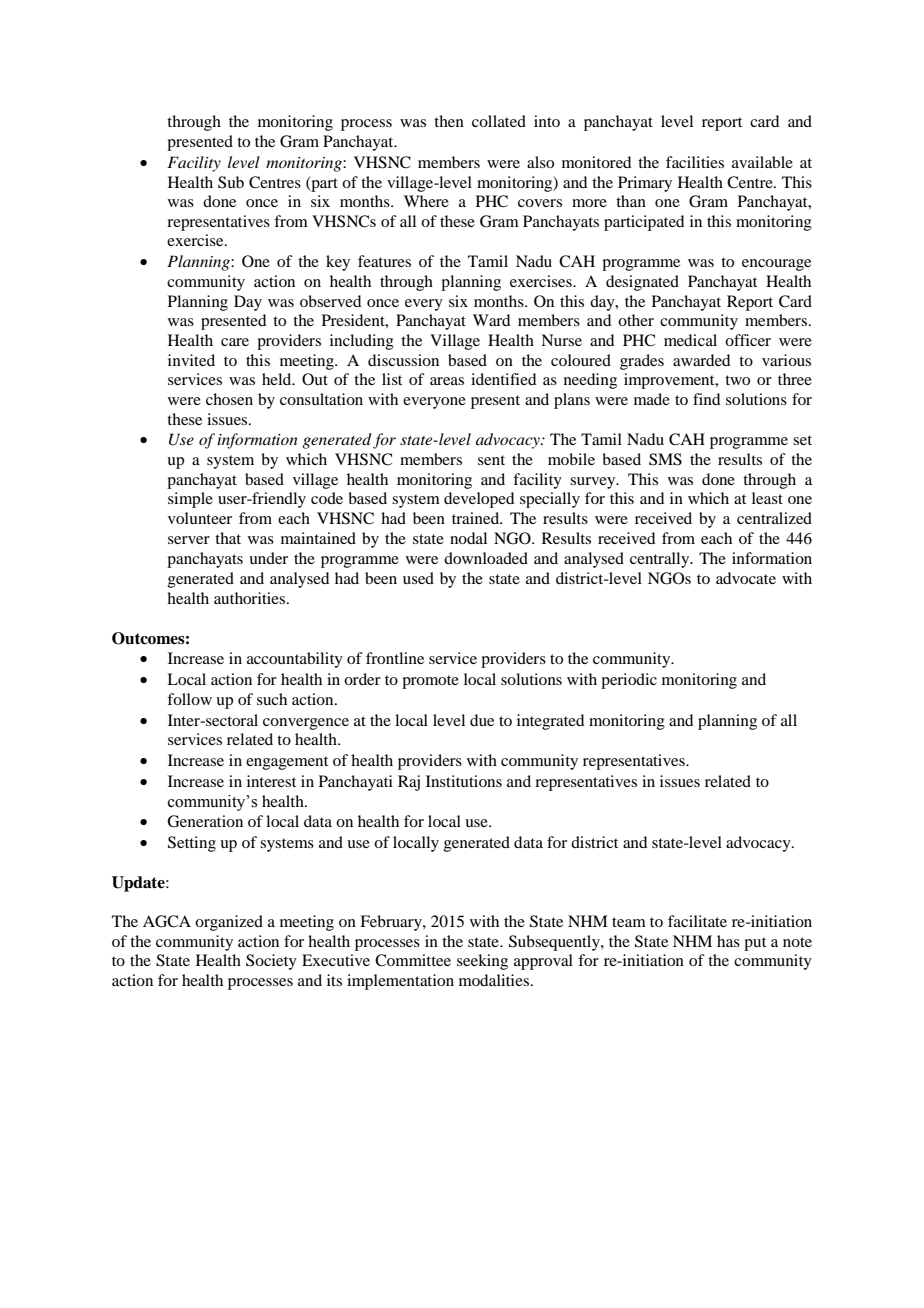 This image has width=924, height=1308. What do you see at coordinates (746, 578) in the image?
I see `advocate` at bounding box center [746, 578].
